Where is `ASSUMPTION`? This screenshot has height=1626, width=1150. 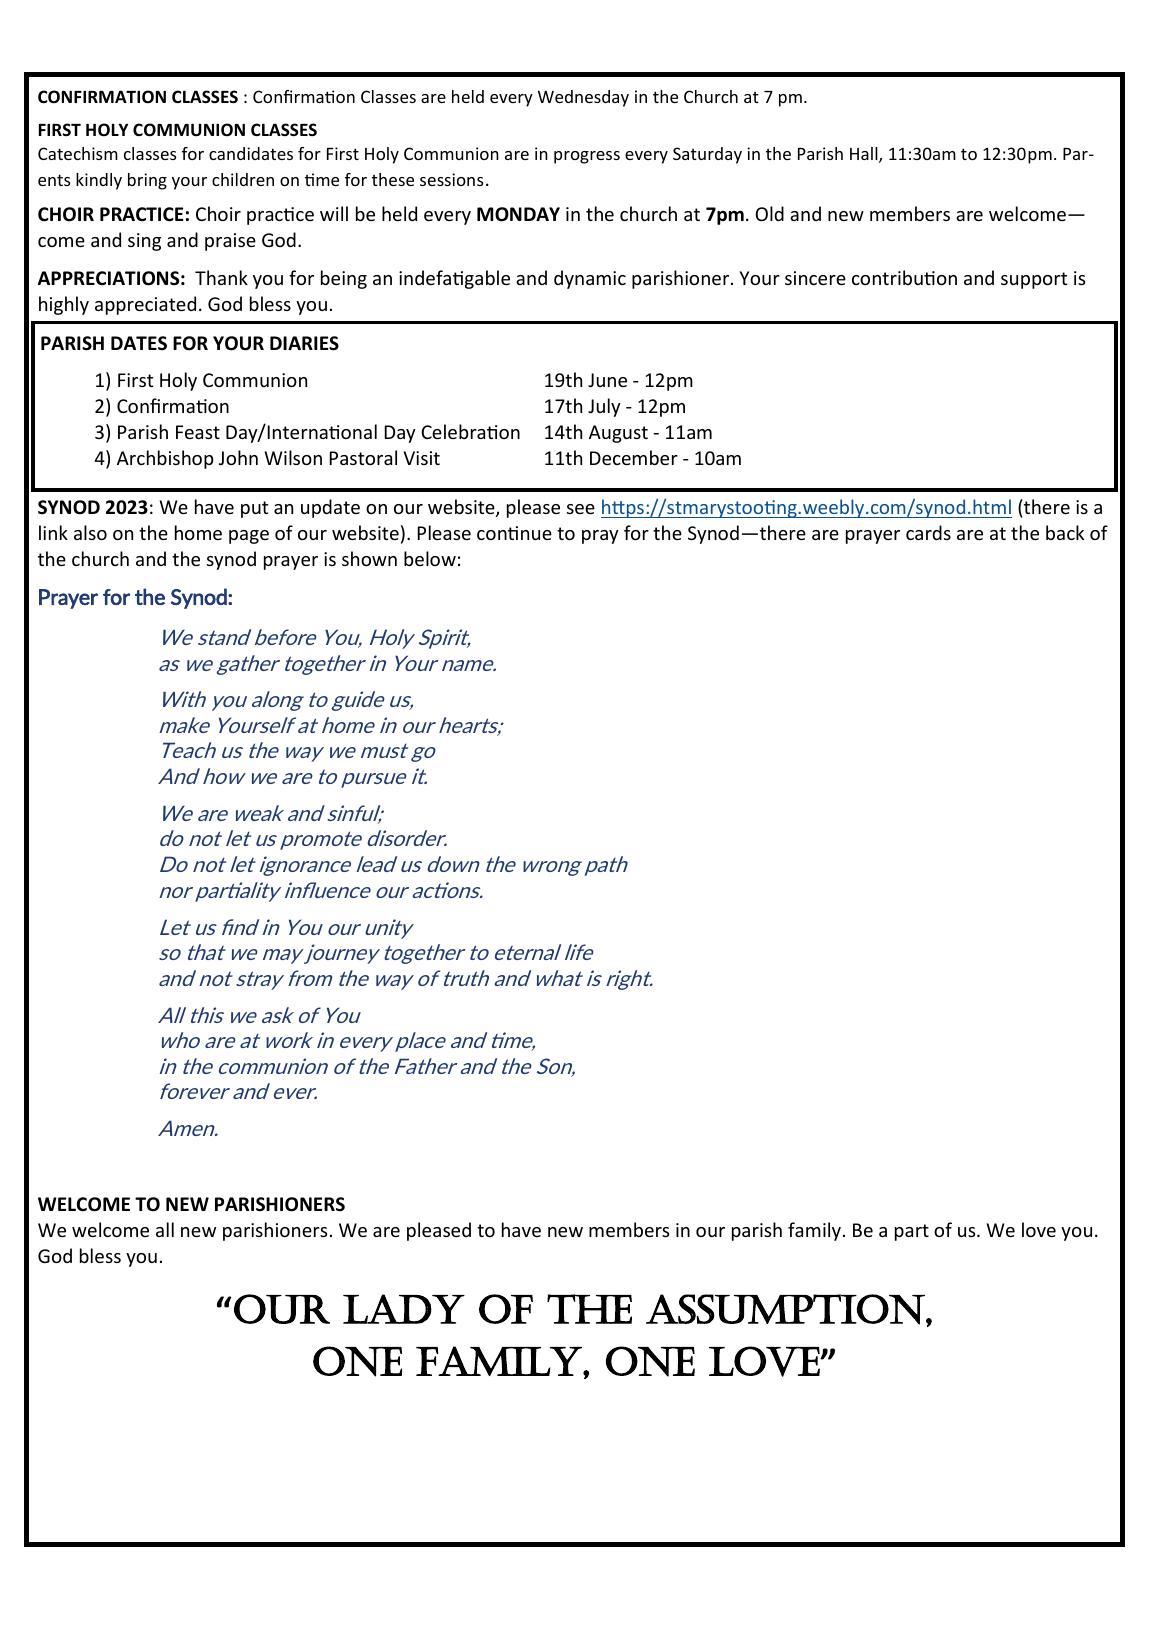 ASSUMPTION is located at coordinates (786, 1309).
